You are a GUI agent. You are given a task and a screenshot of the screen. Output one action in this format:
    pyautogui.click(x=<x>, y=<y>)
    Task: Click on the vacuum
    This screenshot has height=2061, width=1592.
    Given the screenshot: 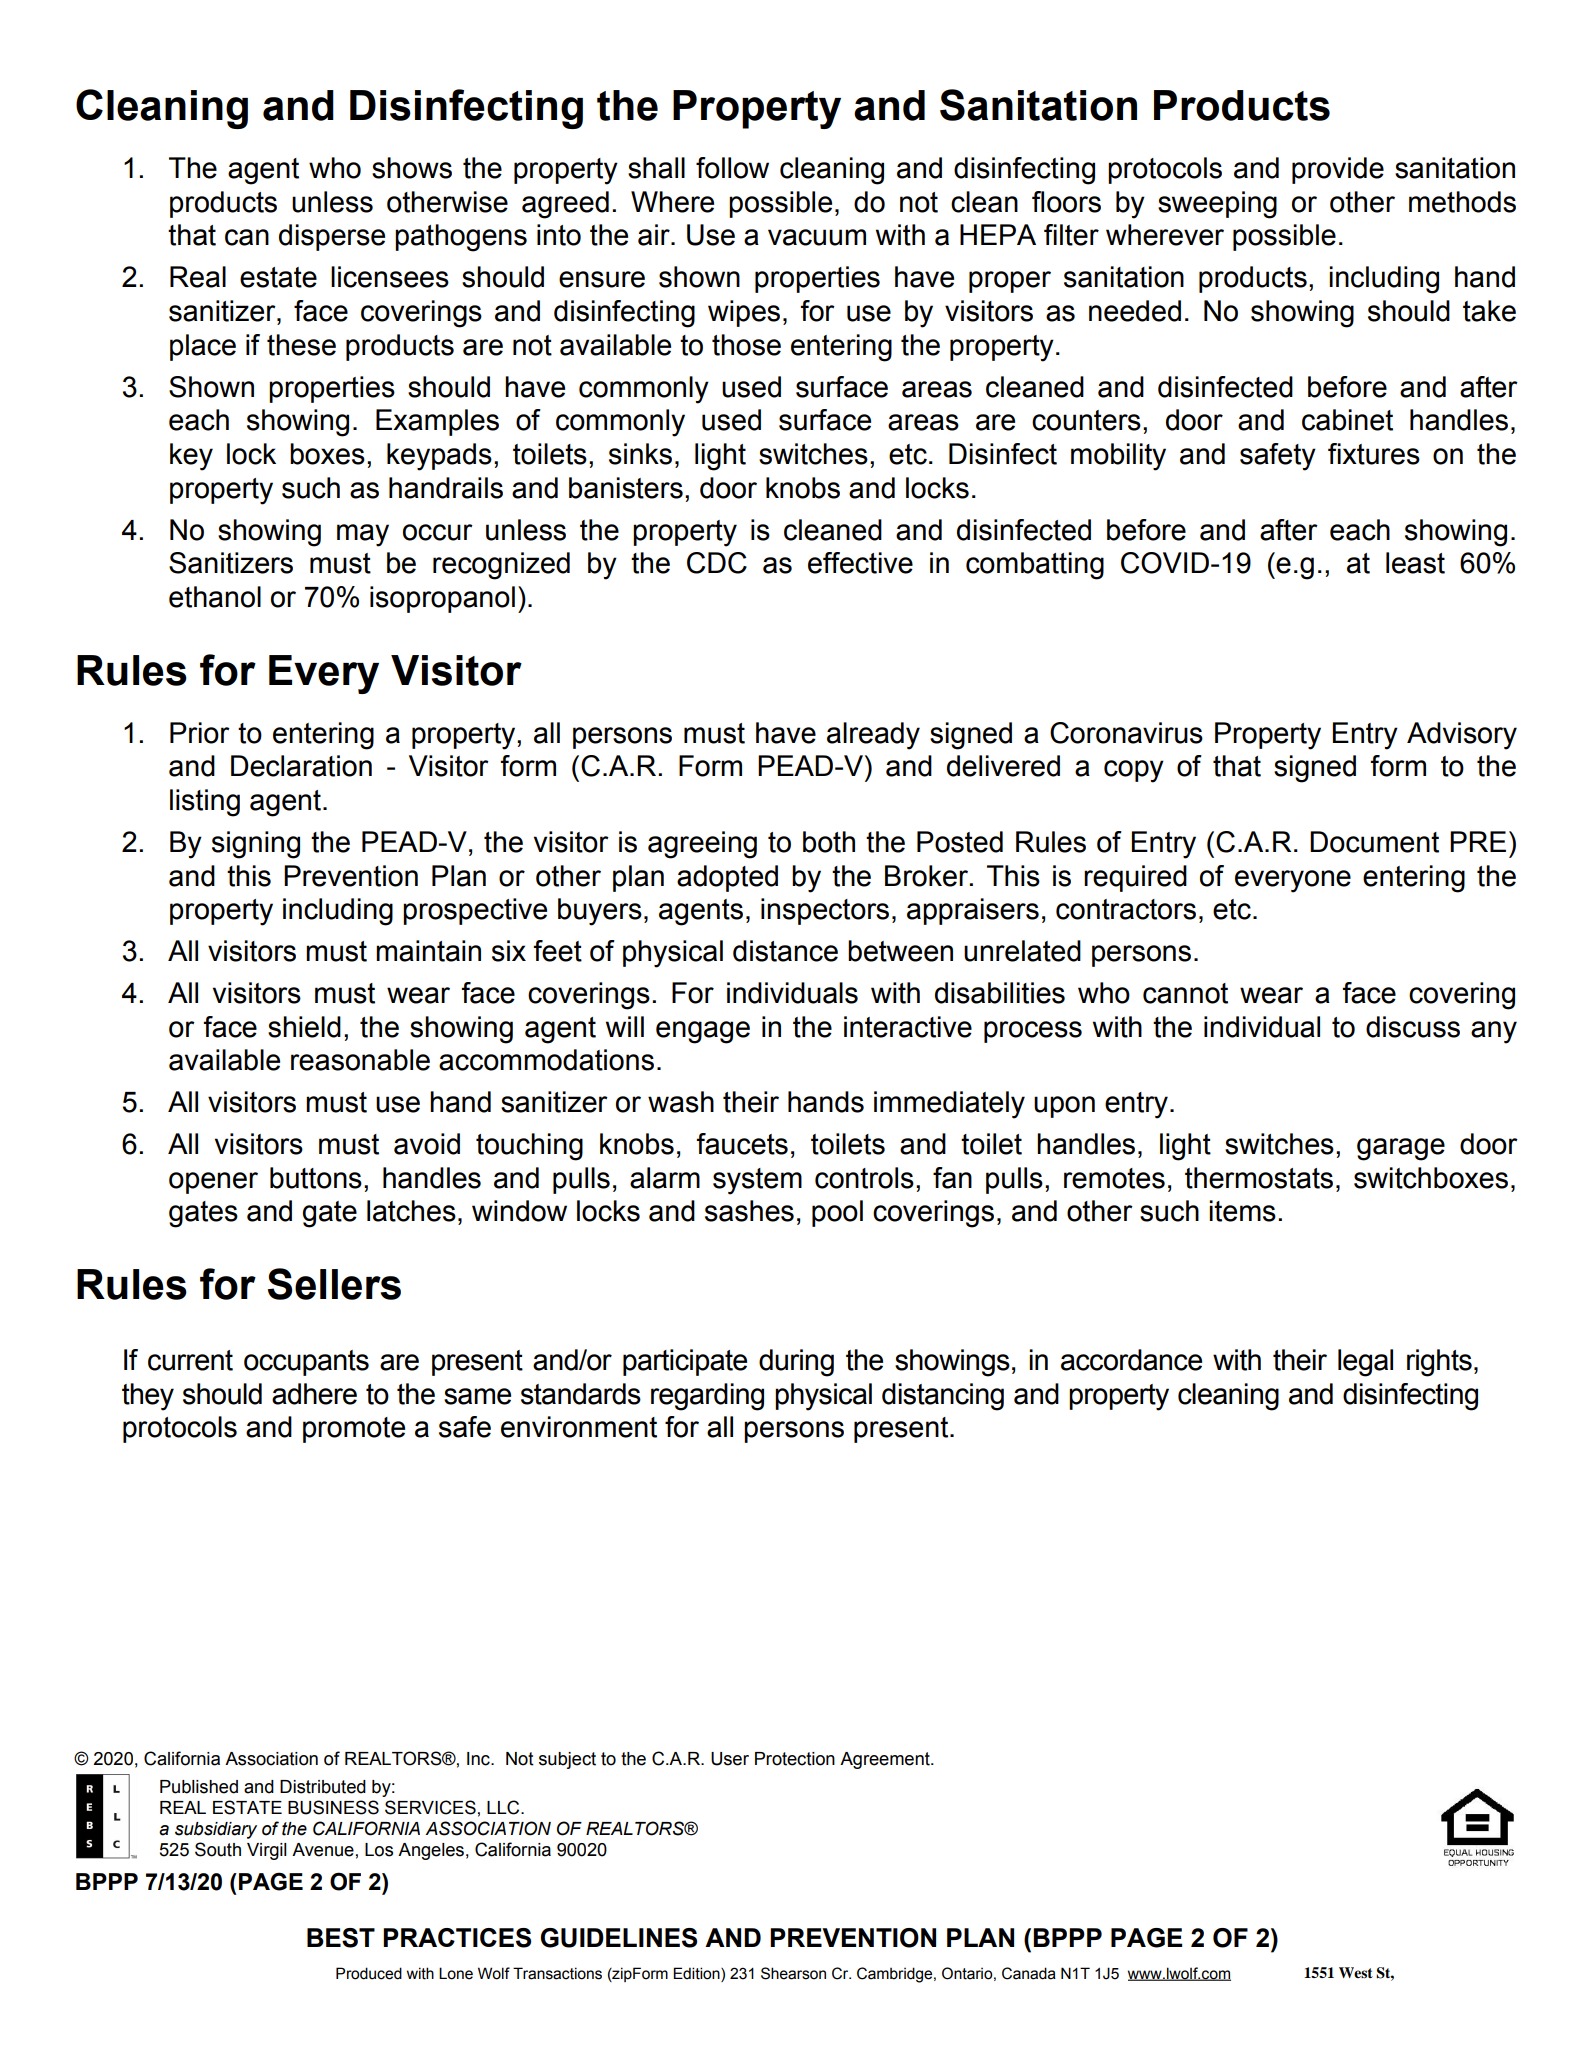 What is the action you would take?
    pyautogui.click(x=817, y=237)
